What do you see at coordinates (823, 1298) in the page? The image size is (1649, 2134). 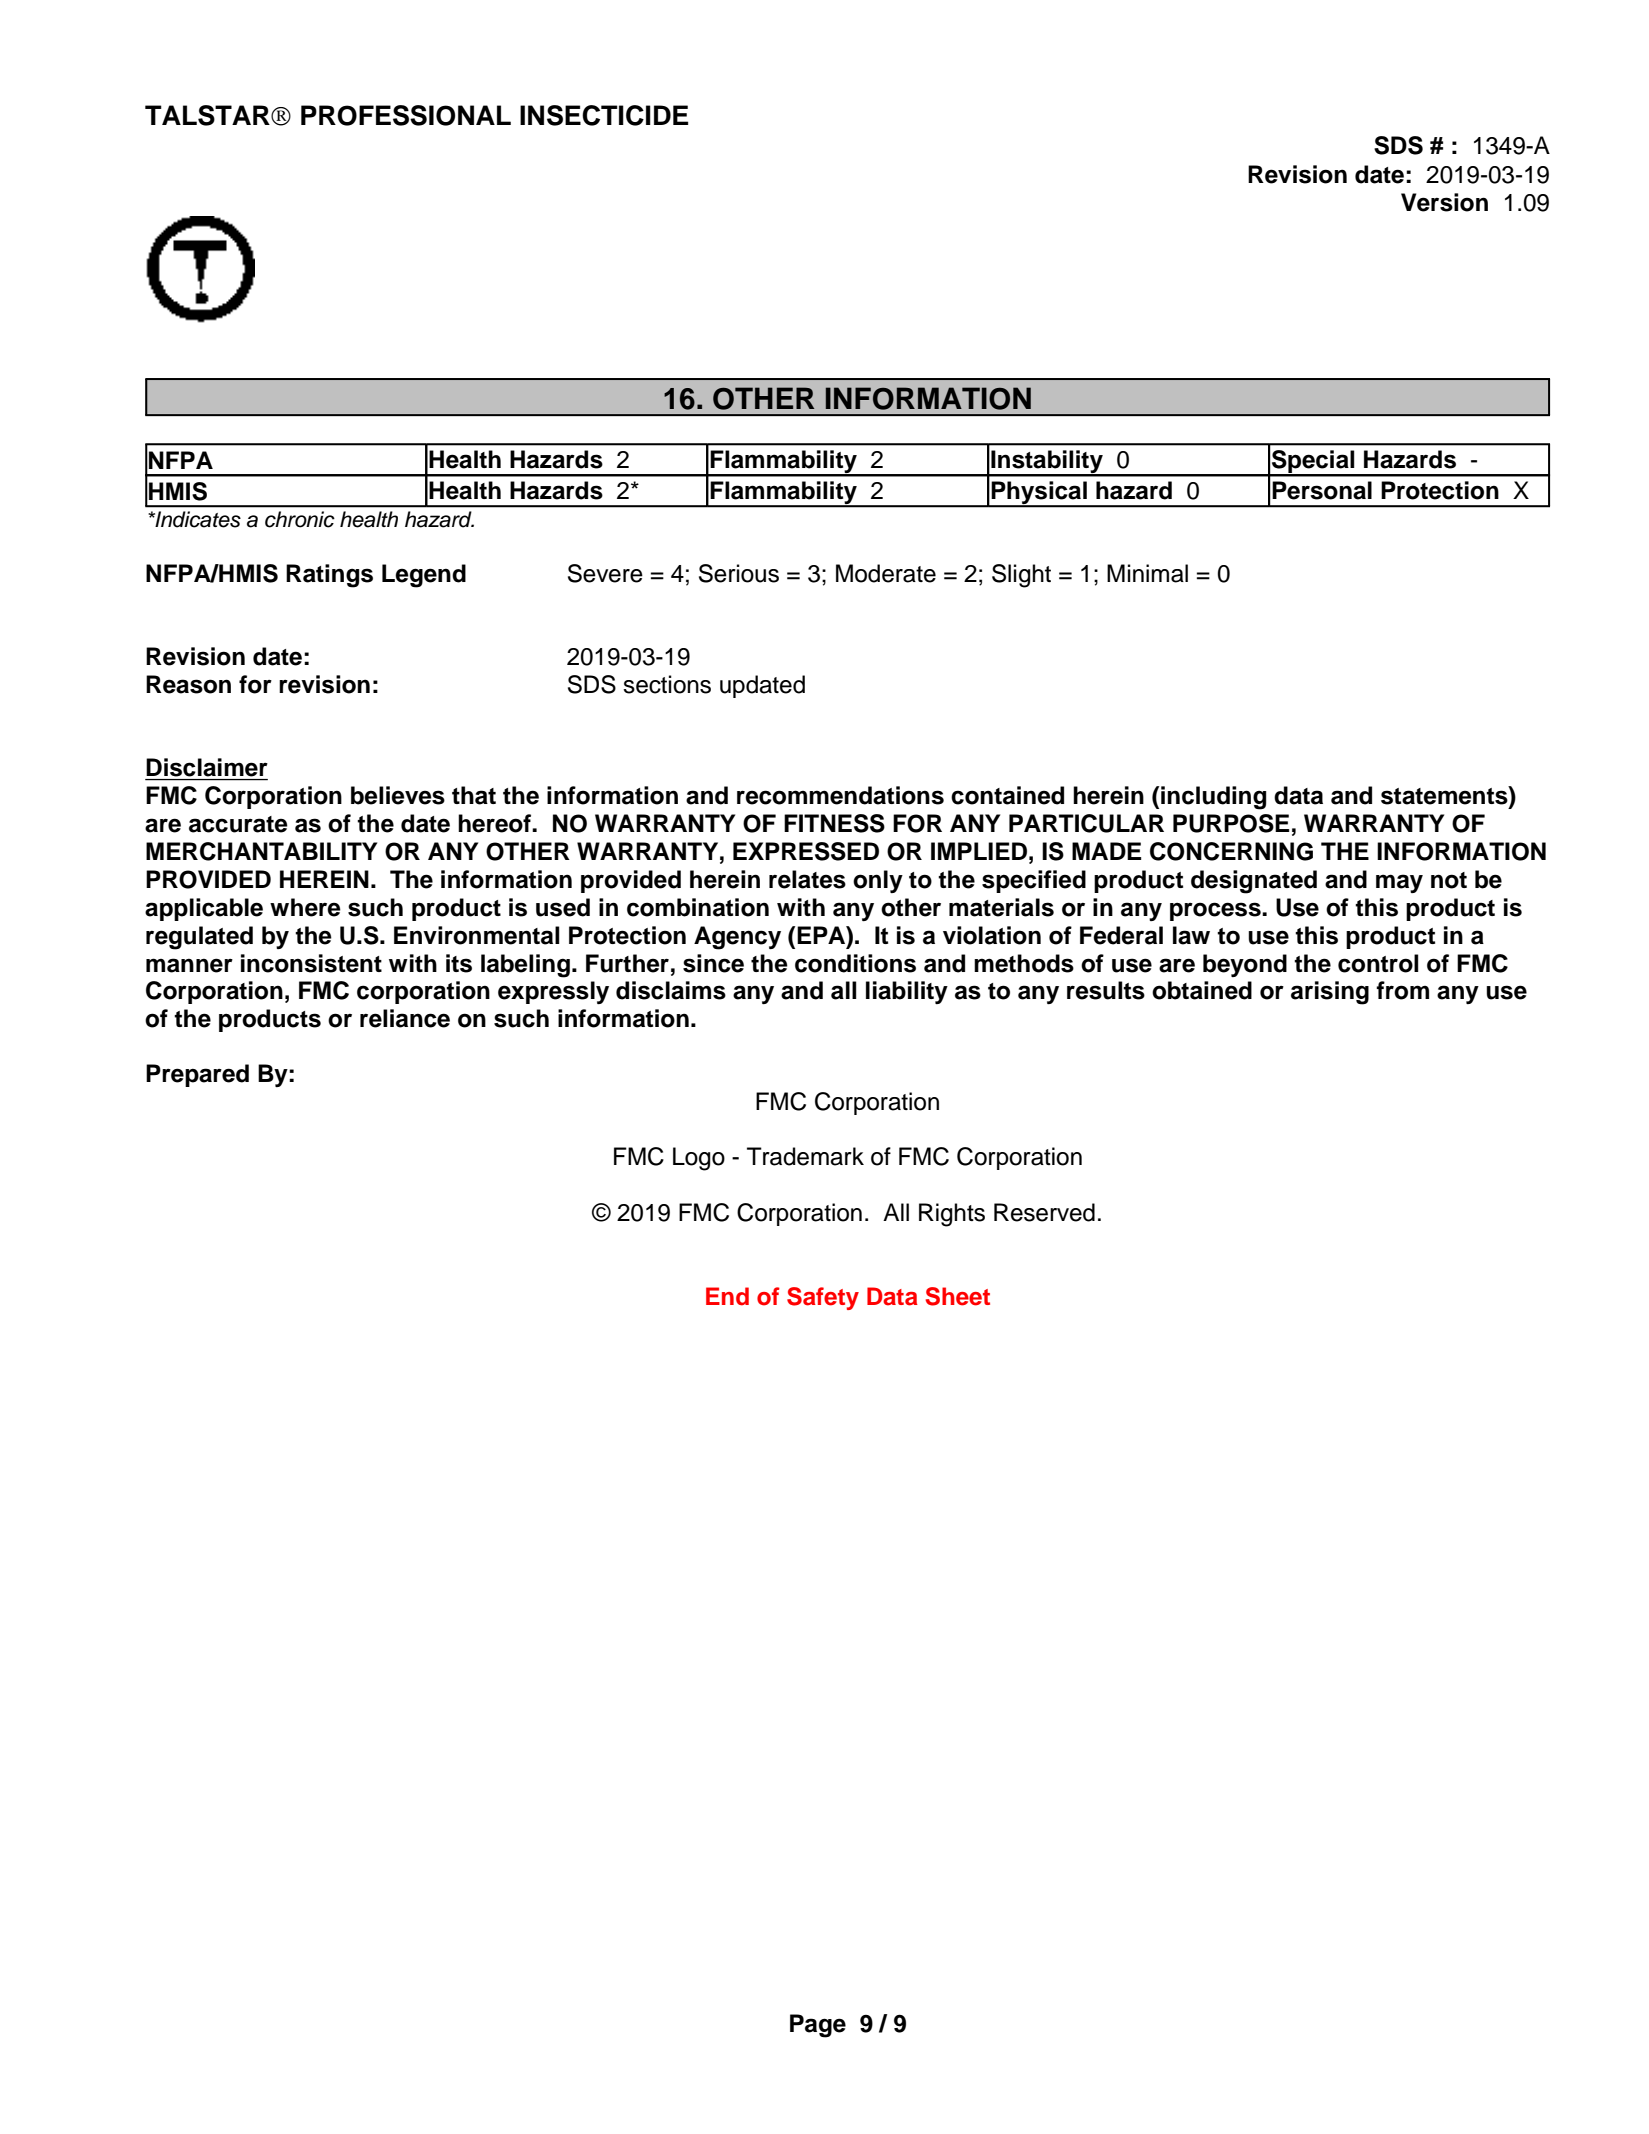 I see `Safety` at bounding box center [823, 1298].
